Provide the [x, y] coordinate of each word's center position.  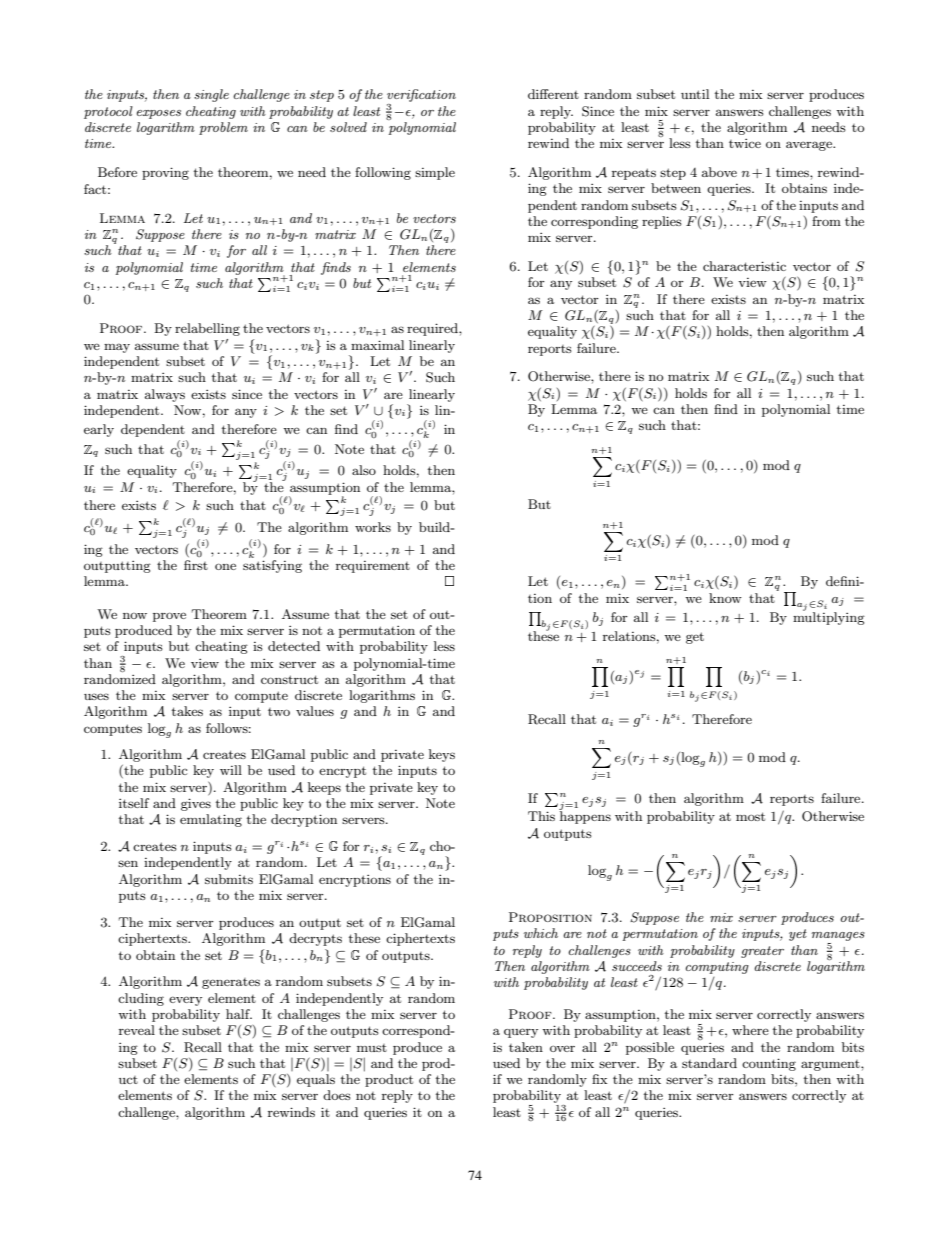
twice [745, 143]
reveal [137, 1030]
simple [435, 173]
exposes [159, 114]
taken [526, 1047]
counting [769, 1064]
